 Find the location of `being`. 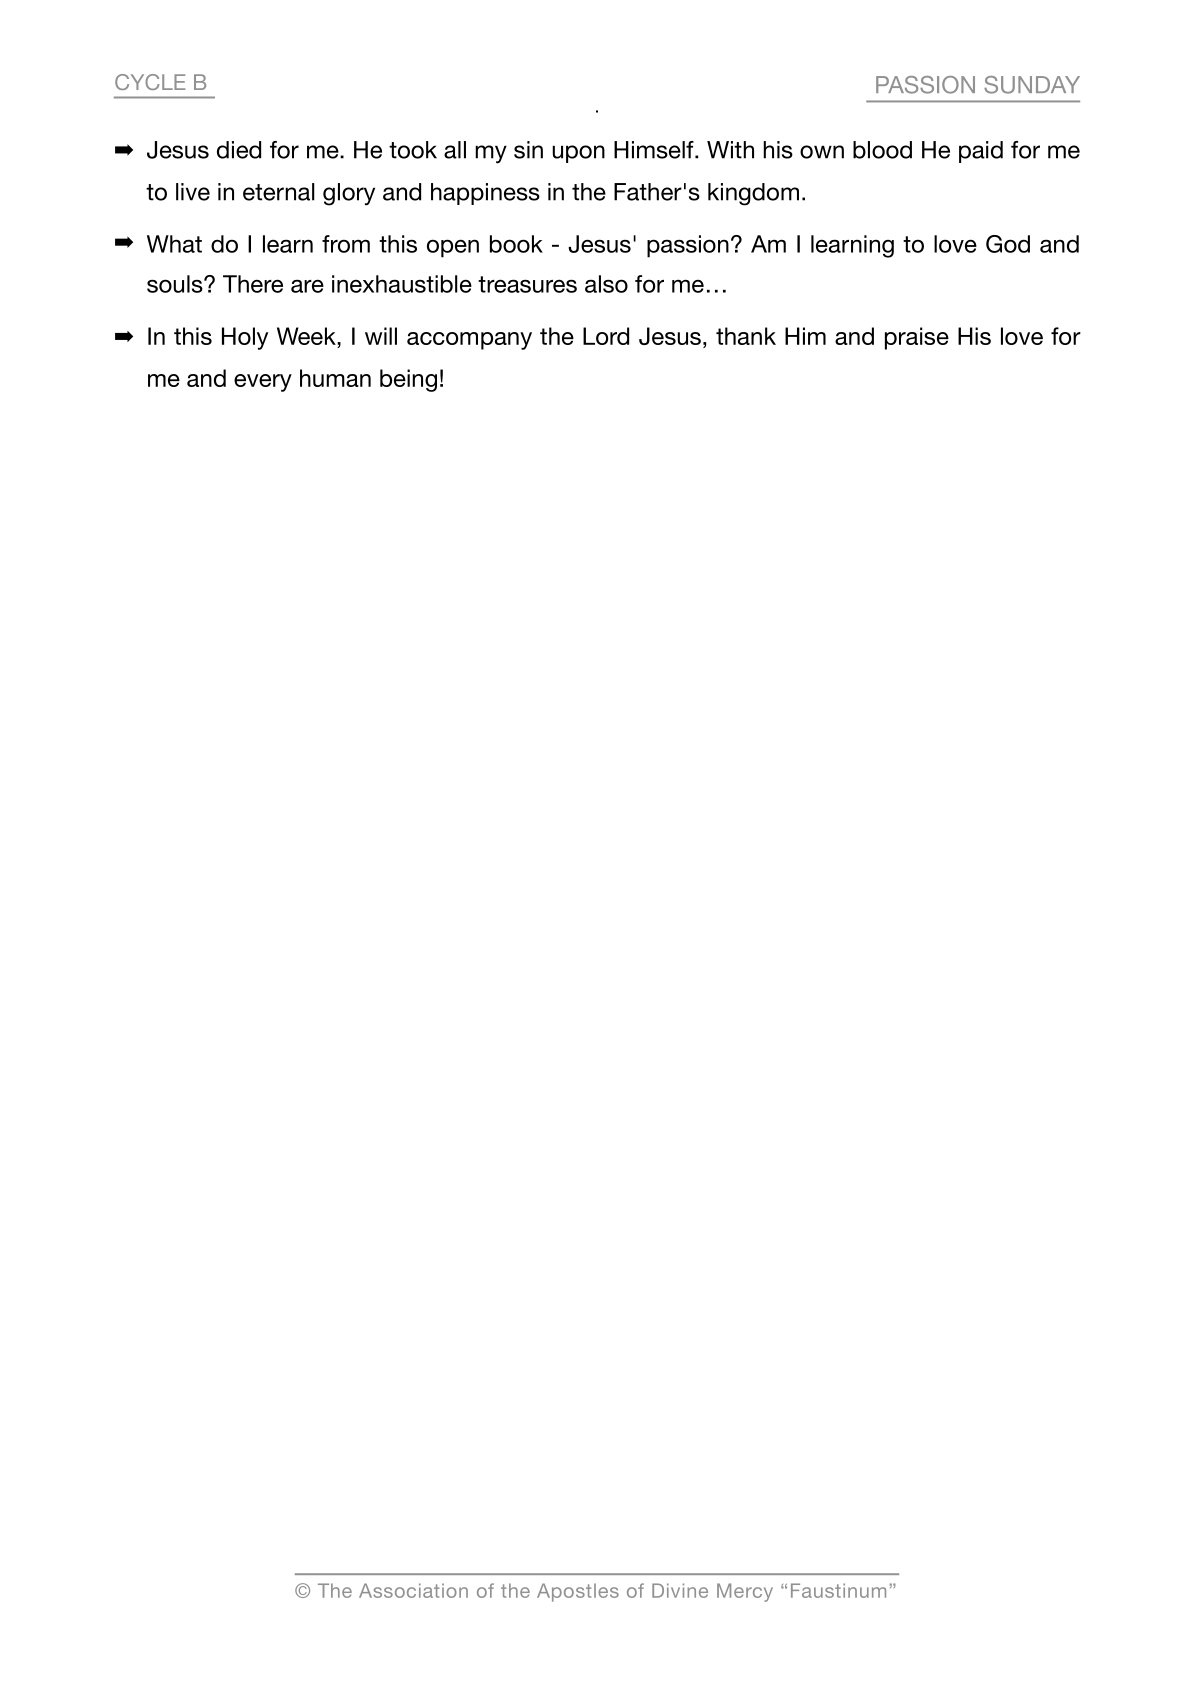

being is located at coordinates (408, 380).
